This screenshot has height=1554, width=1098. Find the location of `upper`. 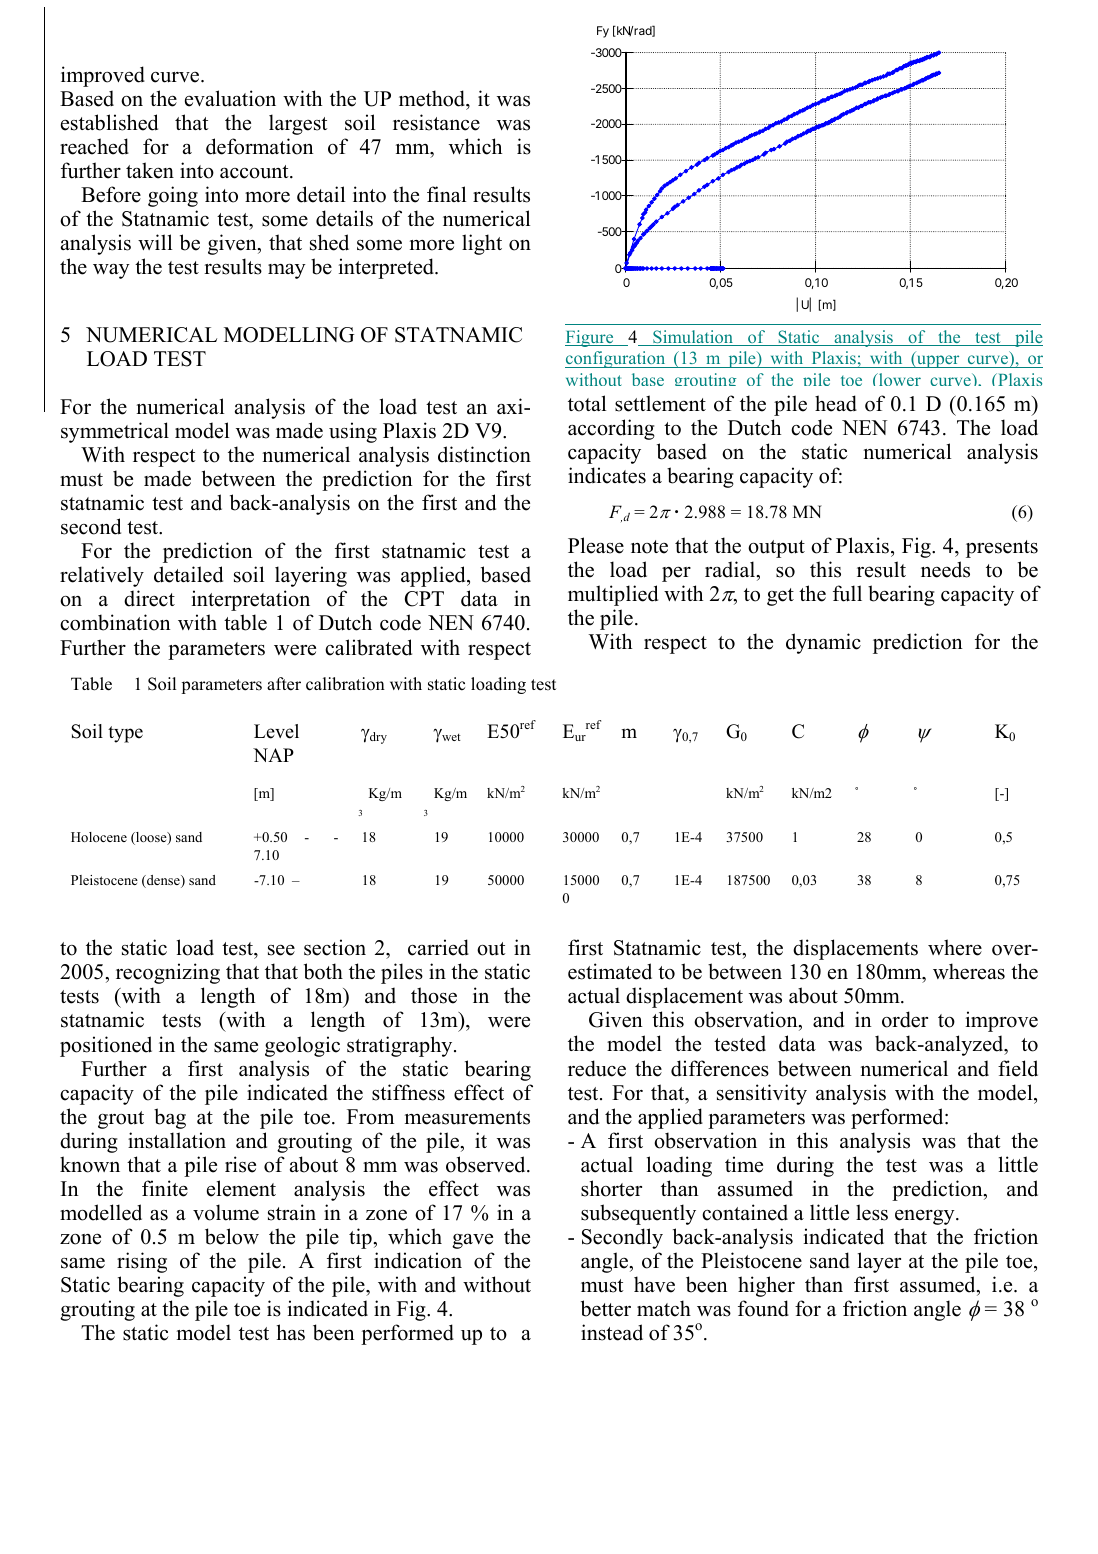

upper is located at coordinates (938, 361).
